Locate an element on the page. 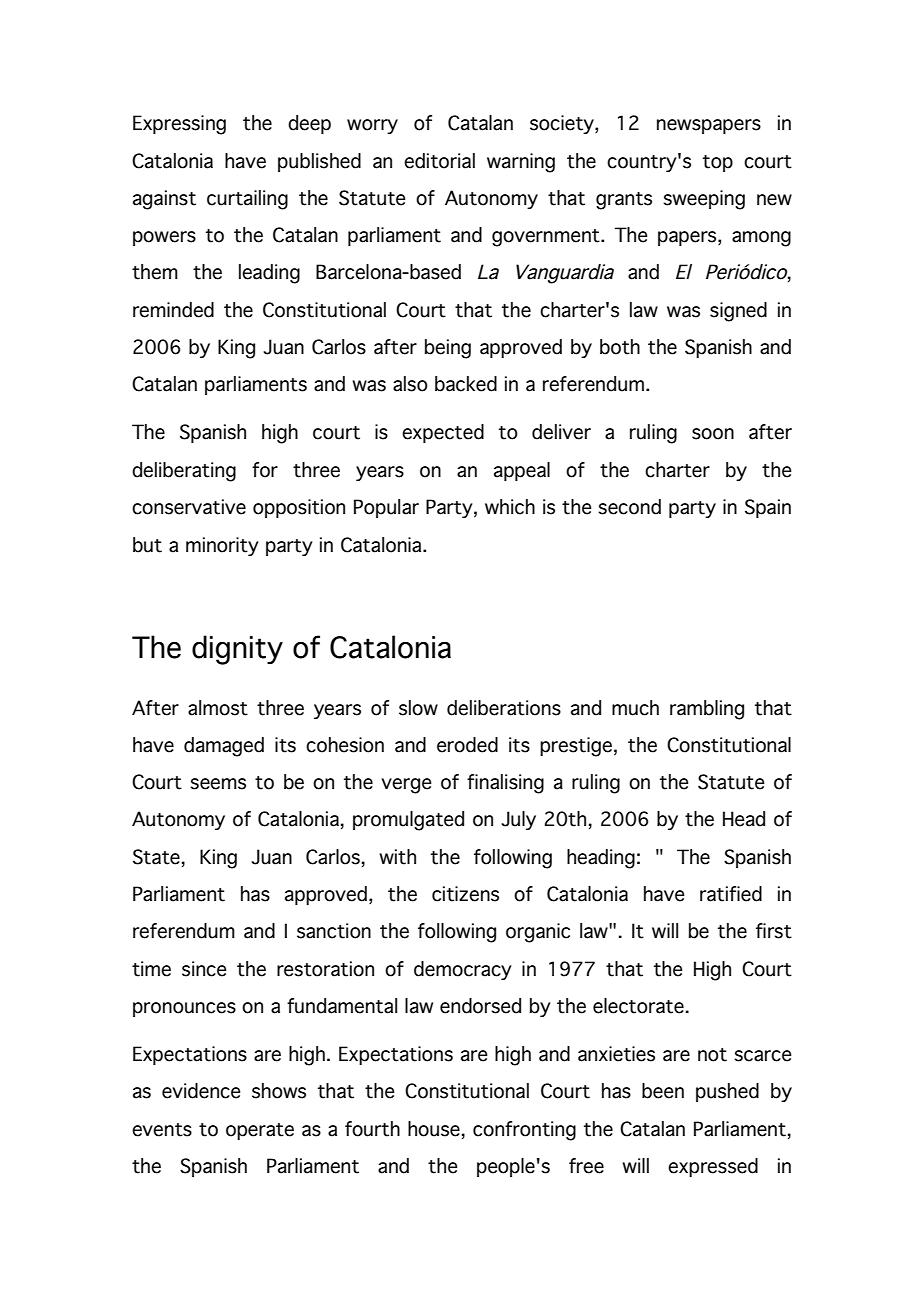 The width and height of the document is (924, 1308). top is located at coordinates (718, 163).
